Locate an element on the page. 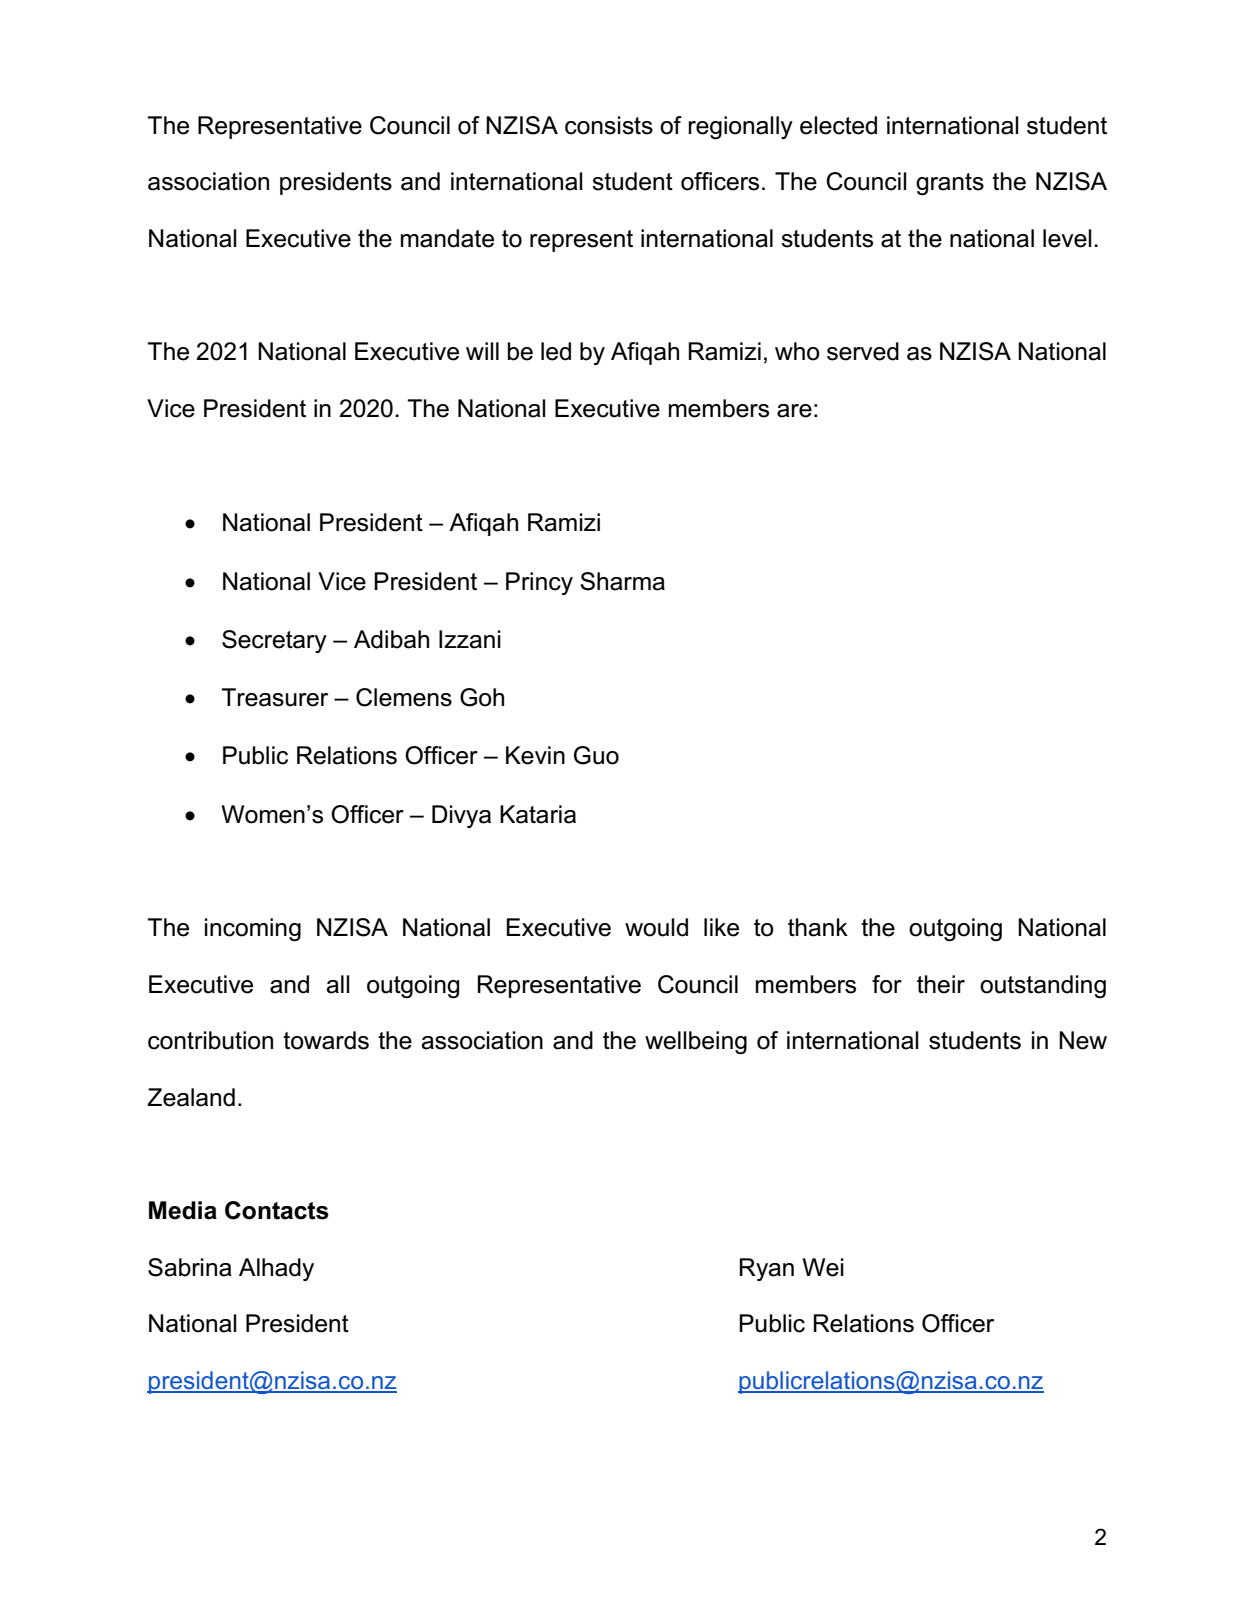 This document has width=1255, height=1624. mandate is located at coordinates (447, 238).
